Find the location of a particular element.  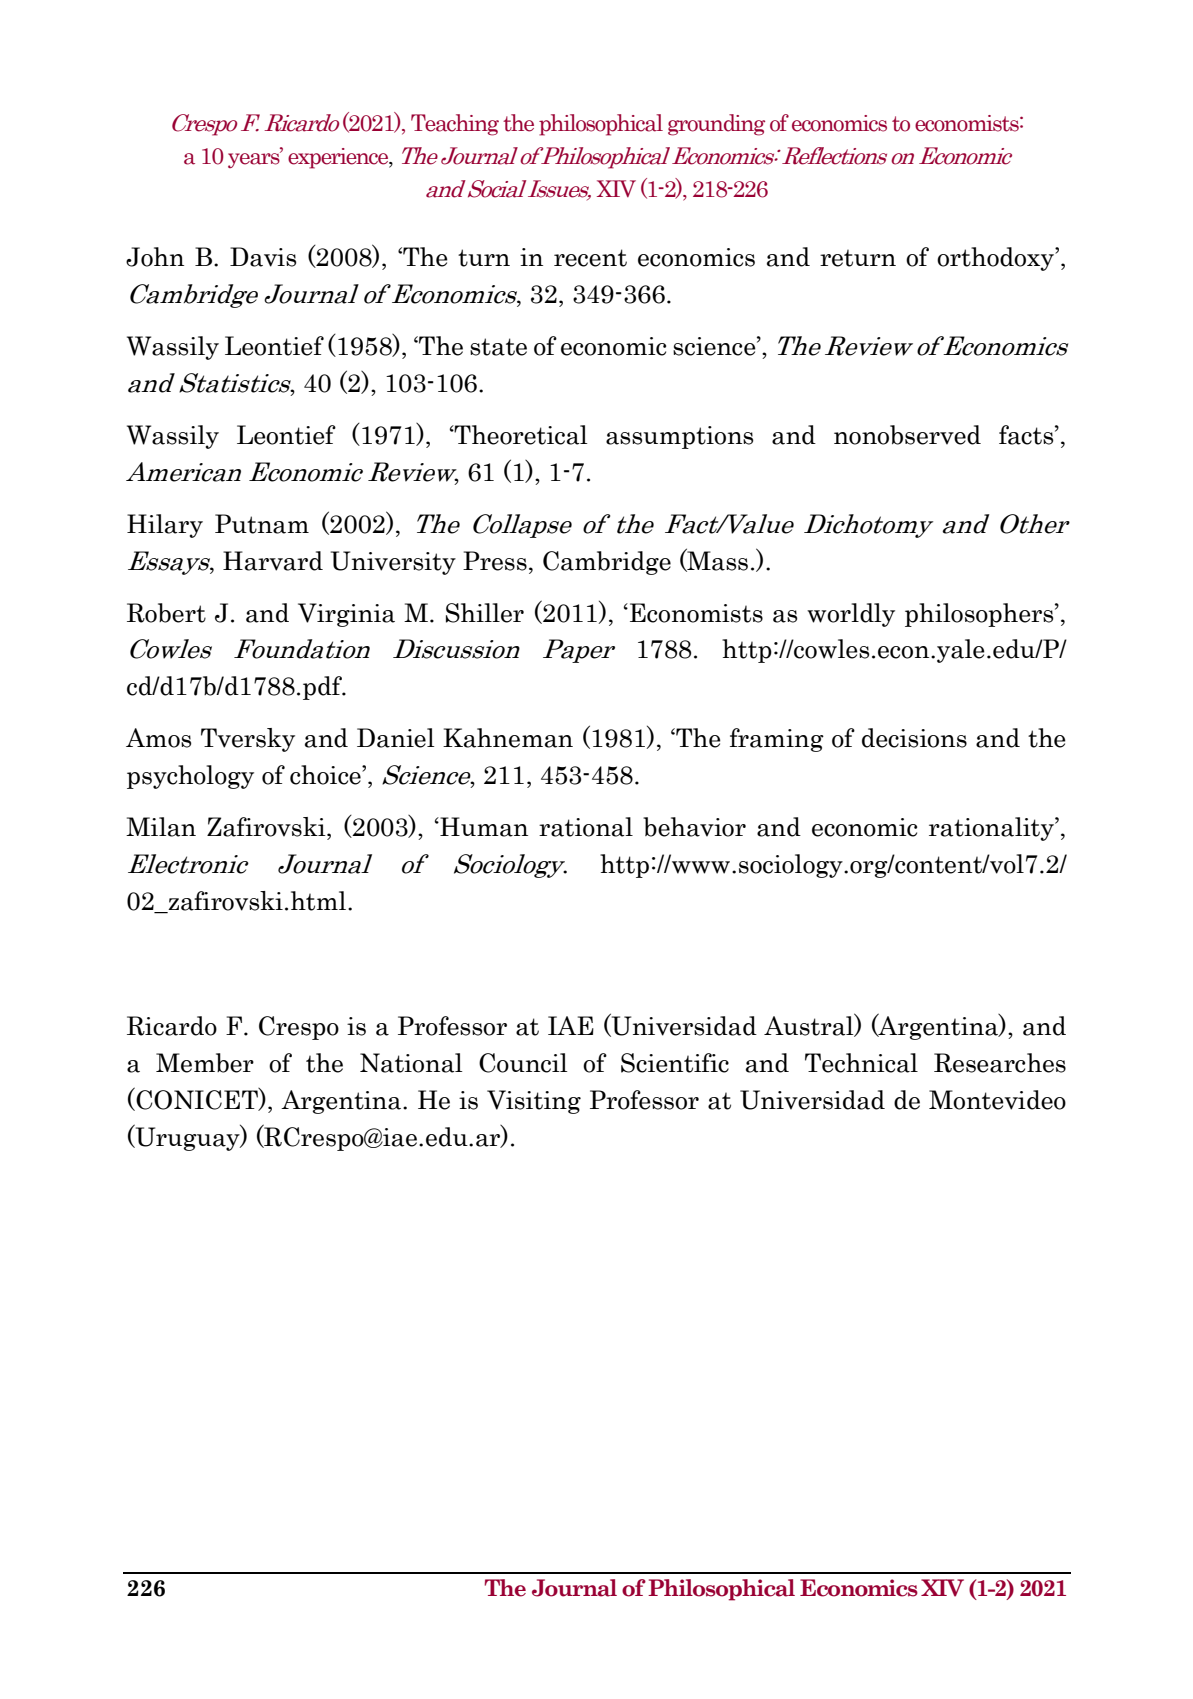

grounding is located at coordinates (716, 125).
